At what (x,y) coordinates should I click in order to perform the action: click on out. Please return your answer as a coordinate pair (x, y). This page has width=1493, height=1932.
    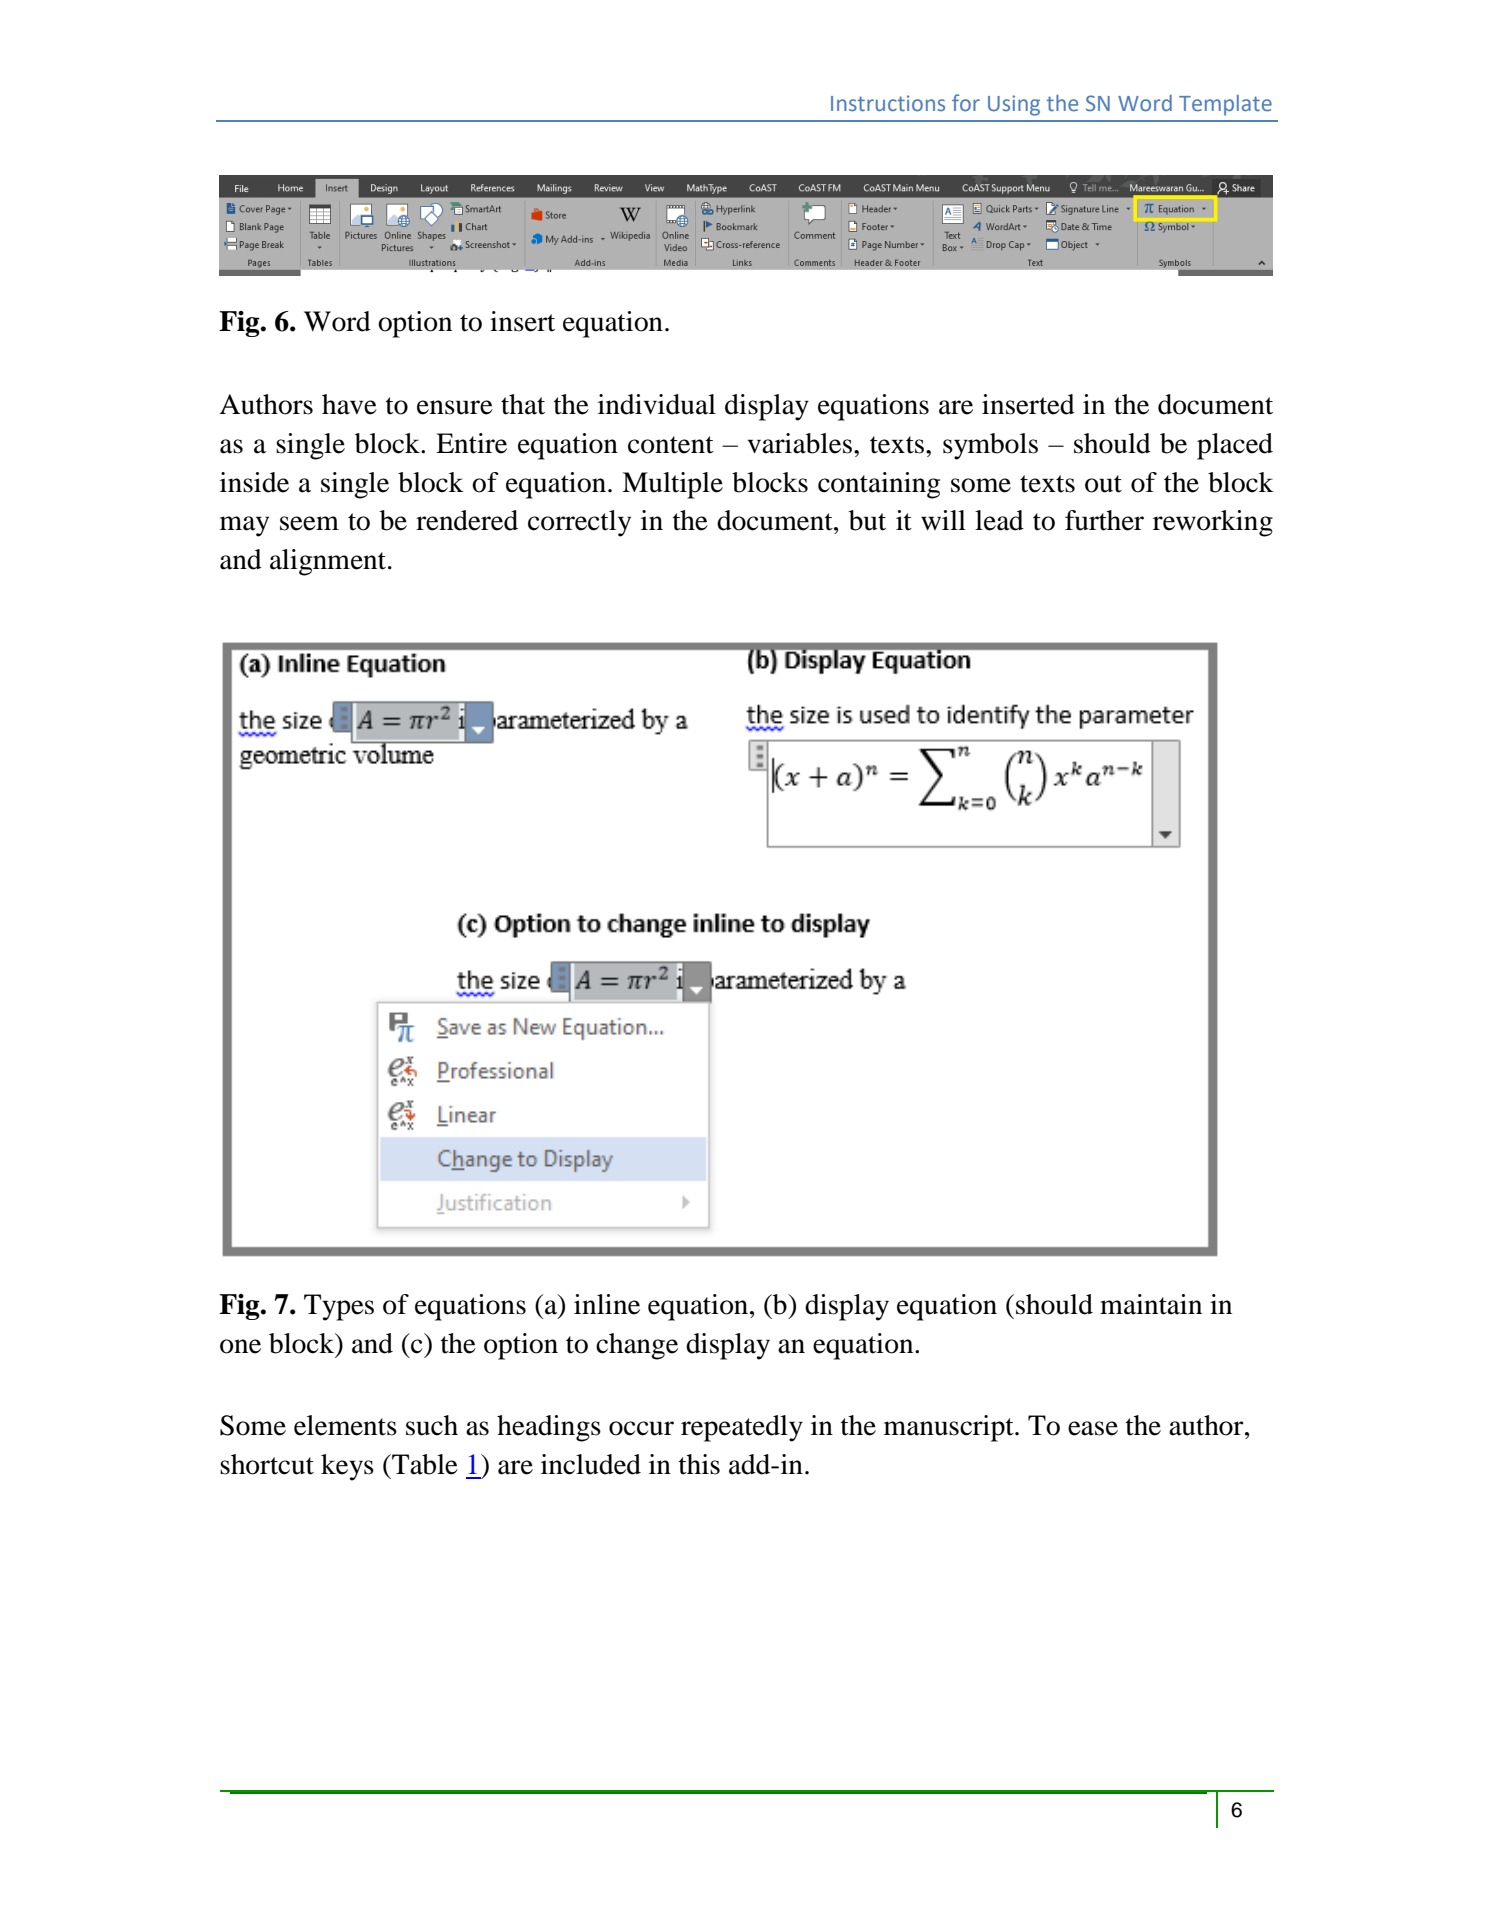
    Looking at the image, I should click on (1103, 484).
